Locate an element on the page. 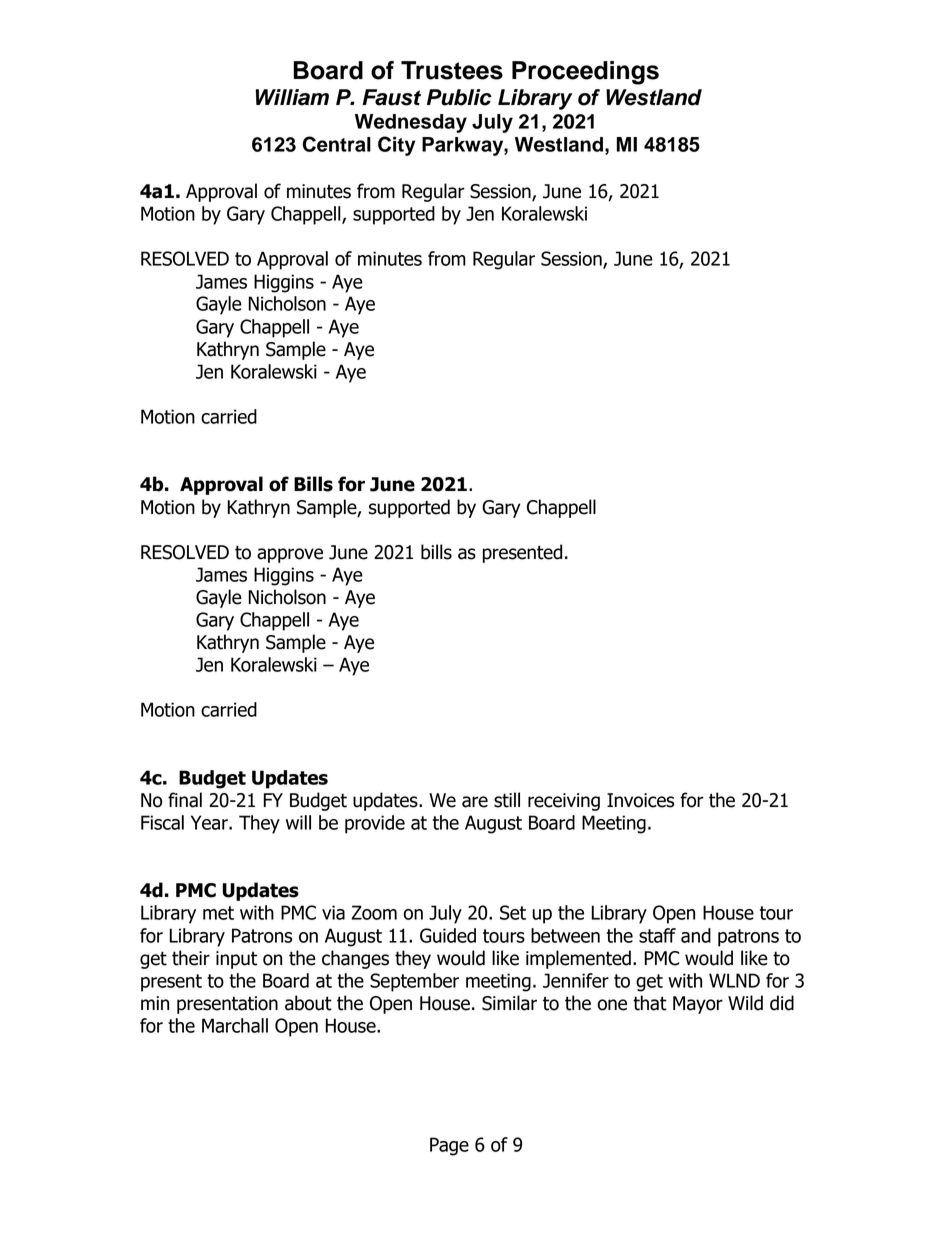 This page has width=952, height=1233. Invoices is located at coordinates (640, 800).
